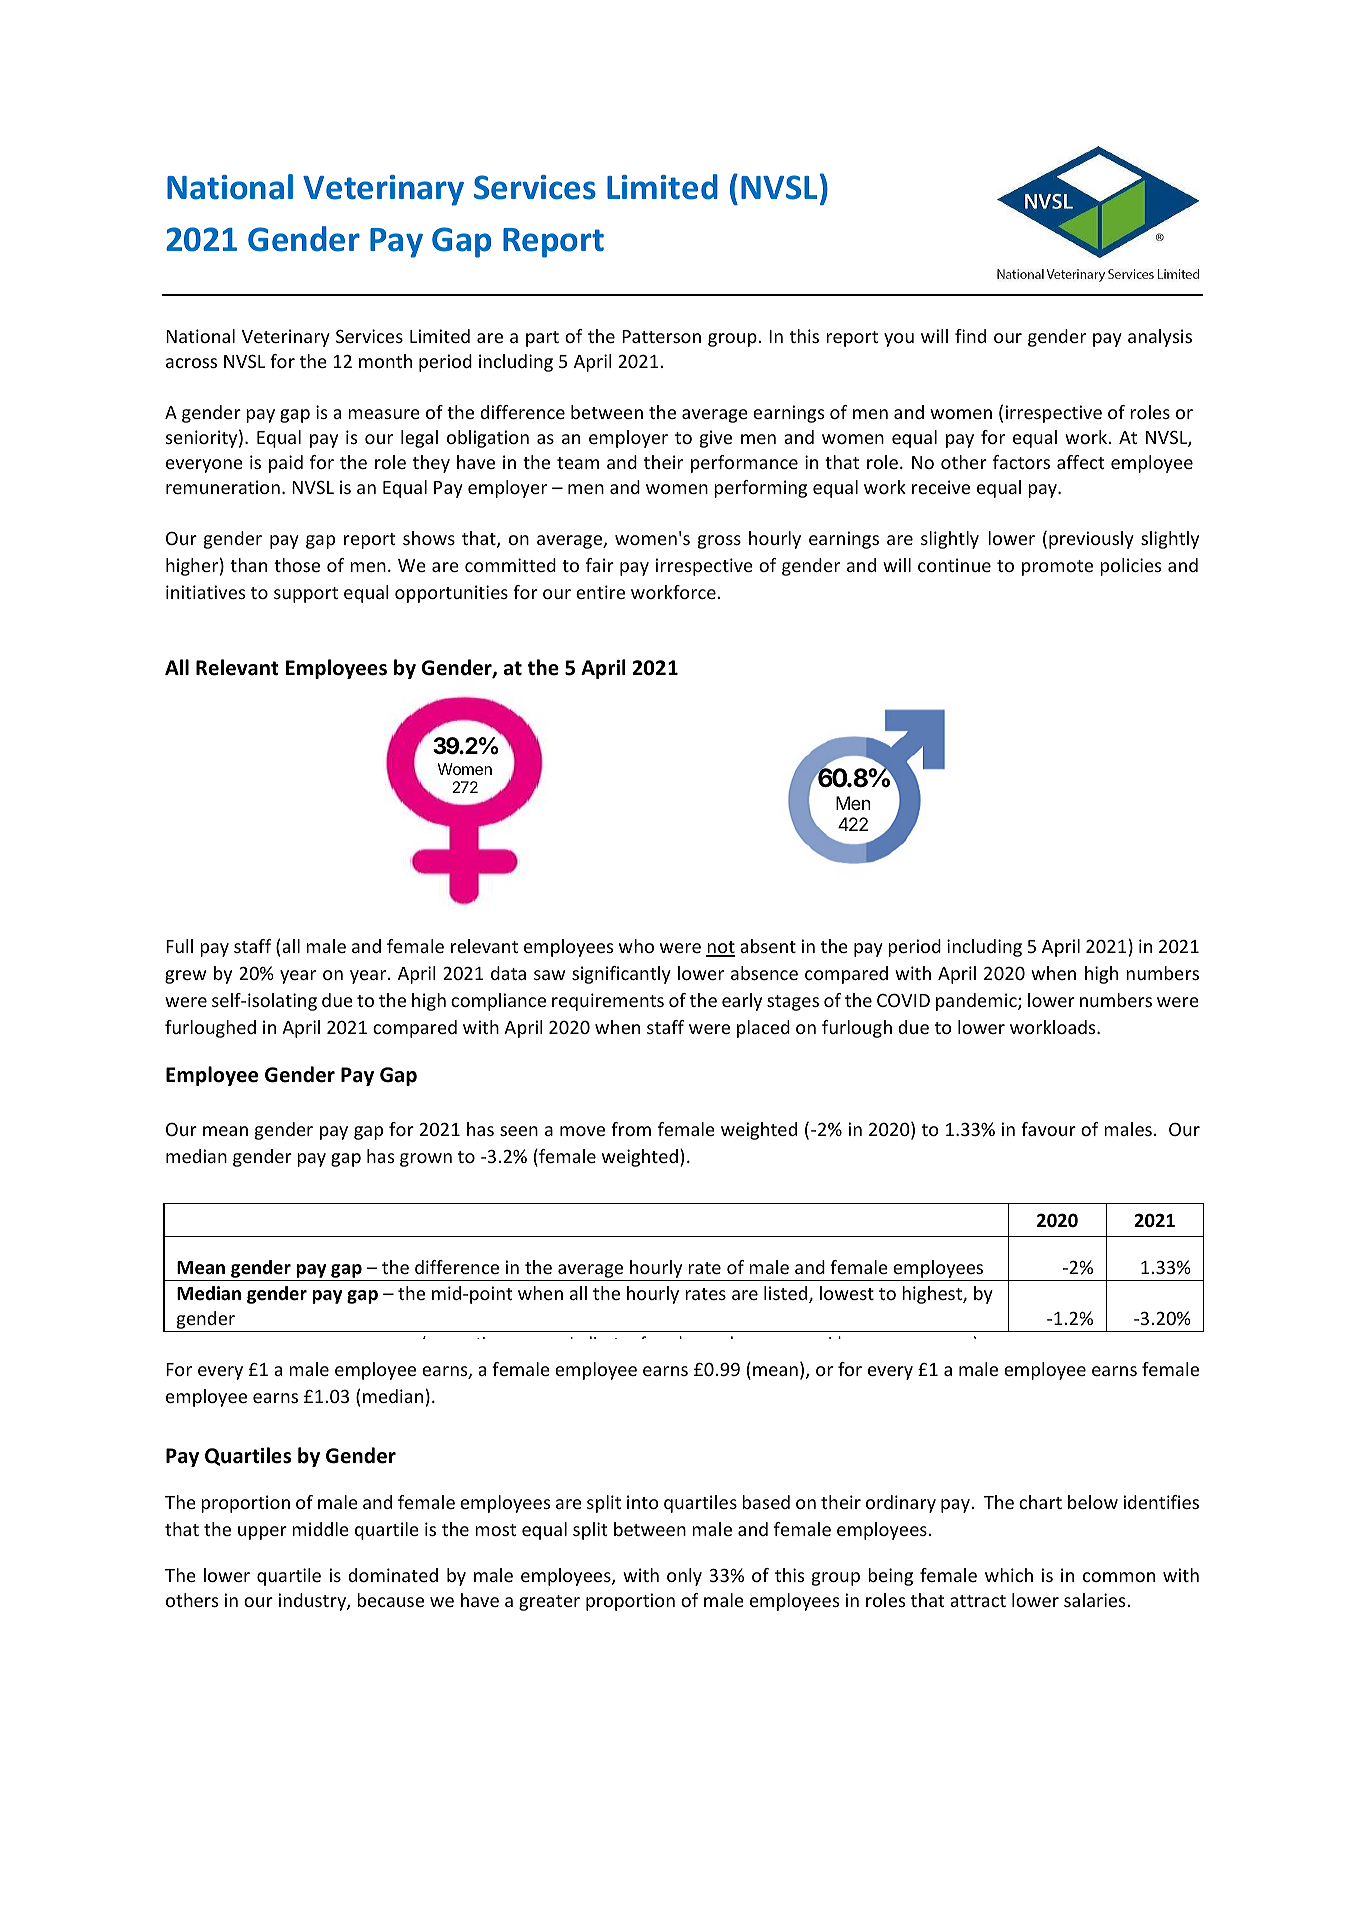 The image size is (1365, 1930). What do you see at coordinates (1009, 1575) in the screenshot?
I see `which` at bounding box center [1009, 1575].
